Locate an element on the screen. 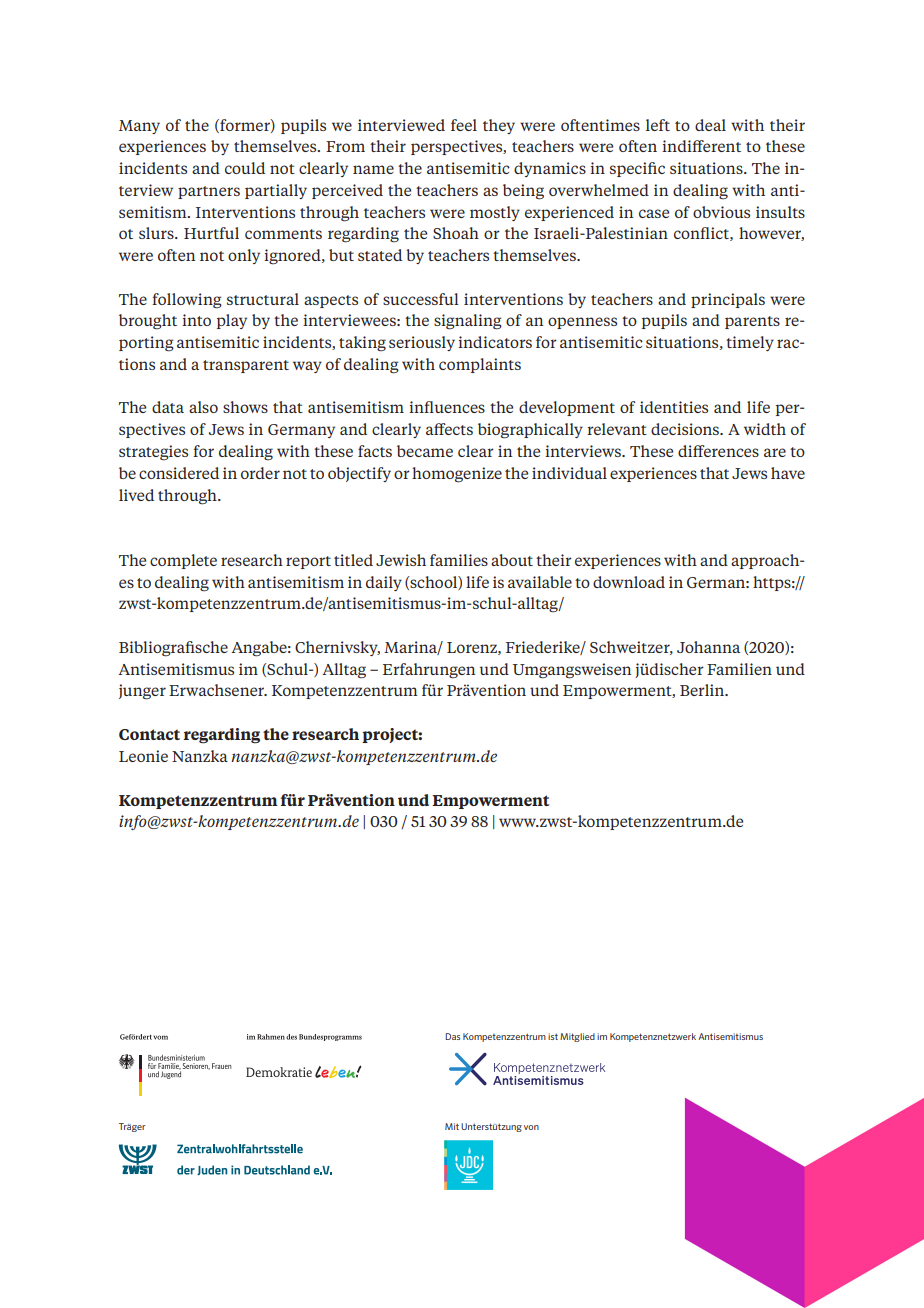 Image resolution: width=924 pixels, height=1308 pixels. identities is located at coordinates (674, 407).
